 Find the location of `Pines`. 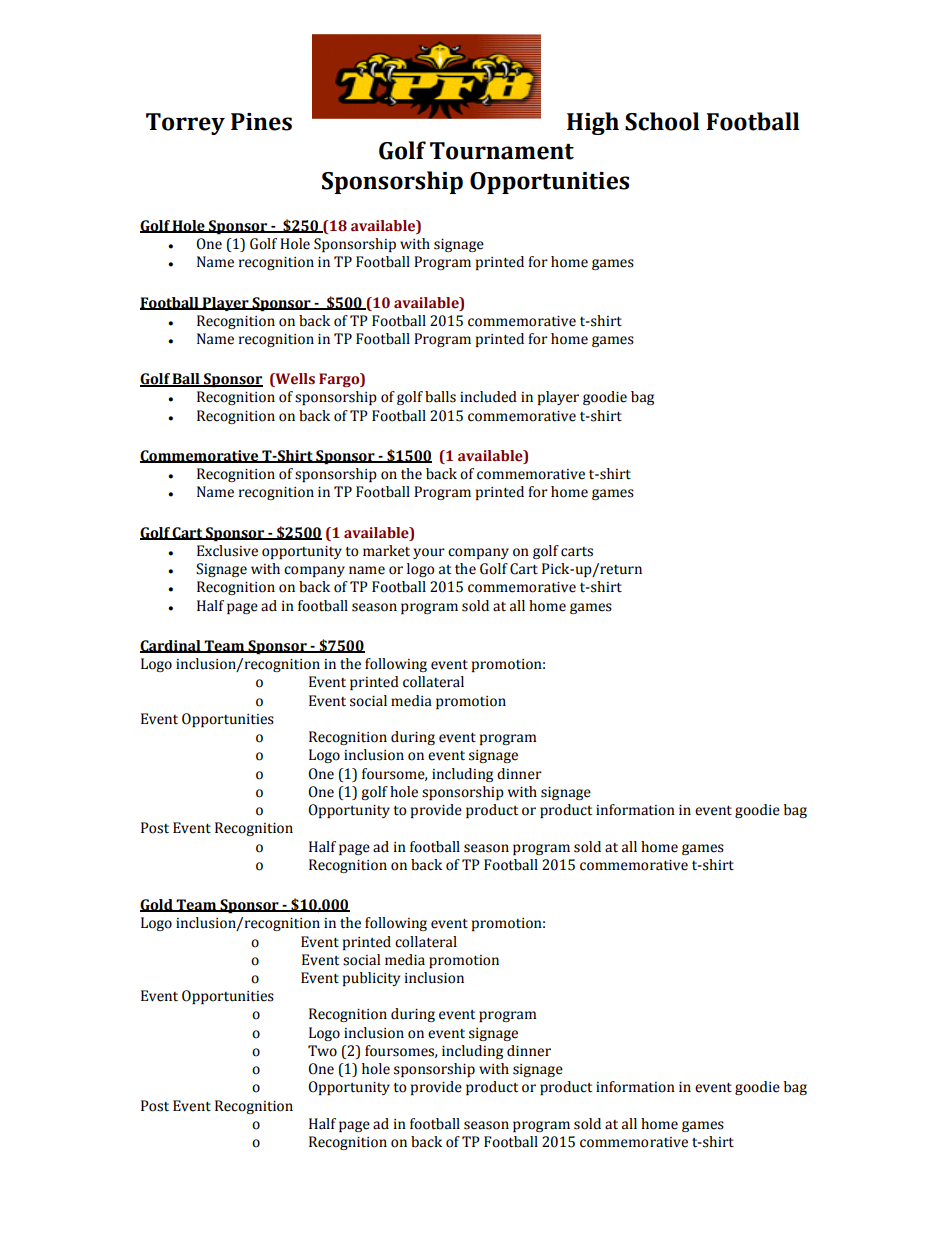

Pines is located at coordinates (261, 122).
